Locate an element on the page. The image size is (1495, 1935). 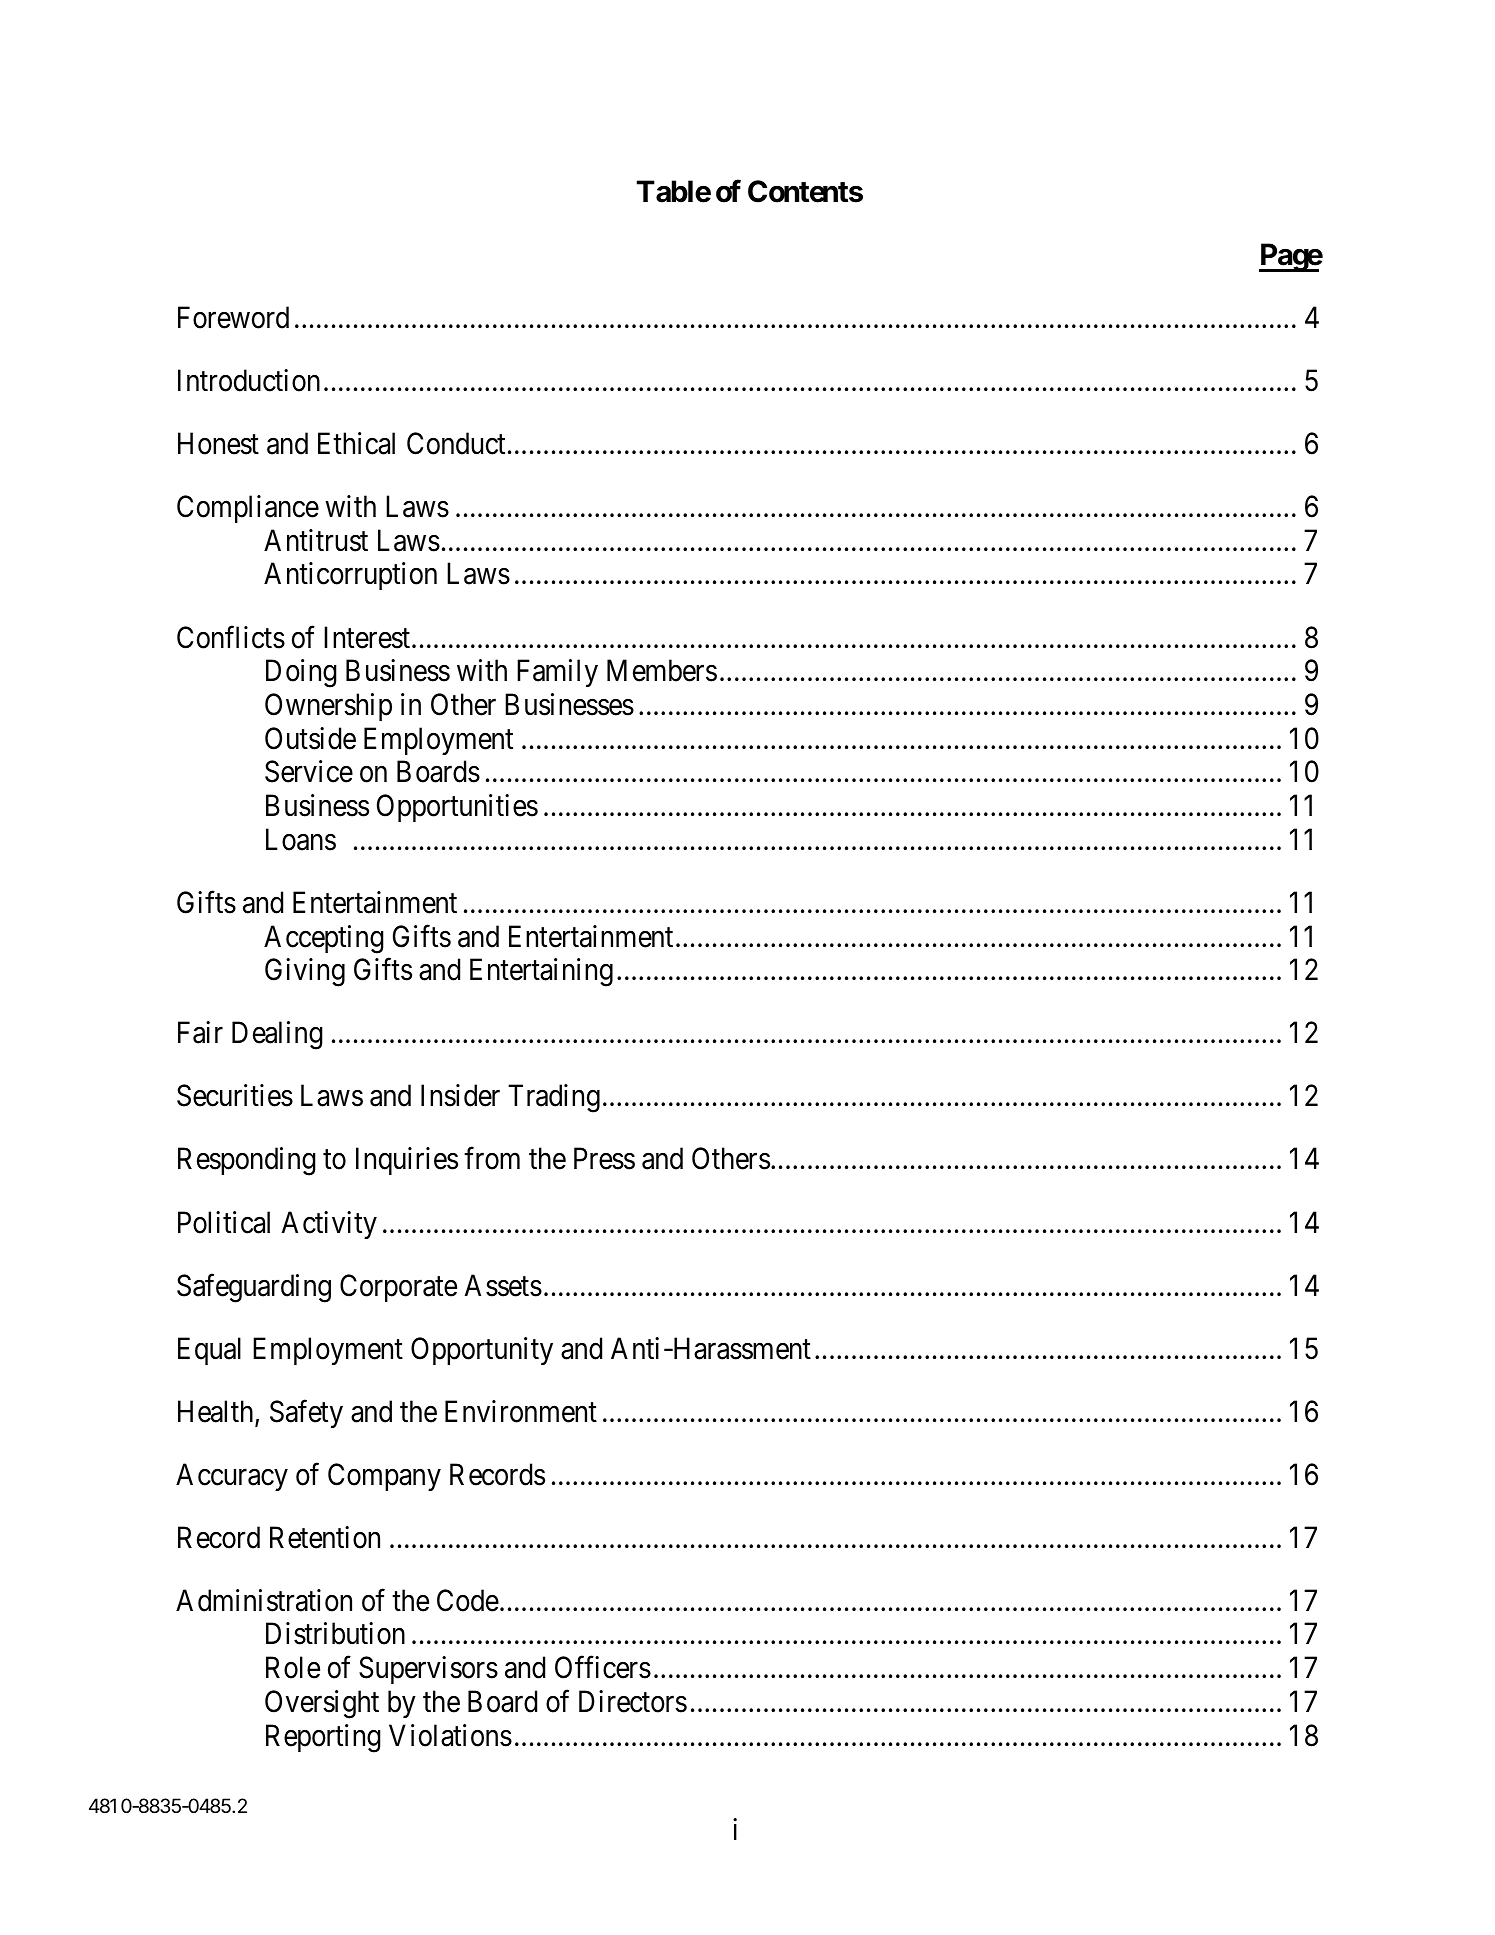
Ownership is located at coordinates (328, 707).
